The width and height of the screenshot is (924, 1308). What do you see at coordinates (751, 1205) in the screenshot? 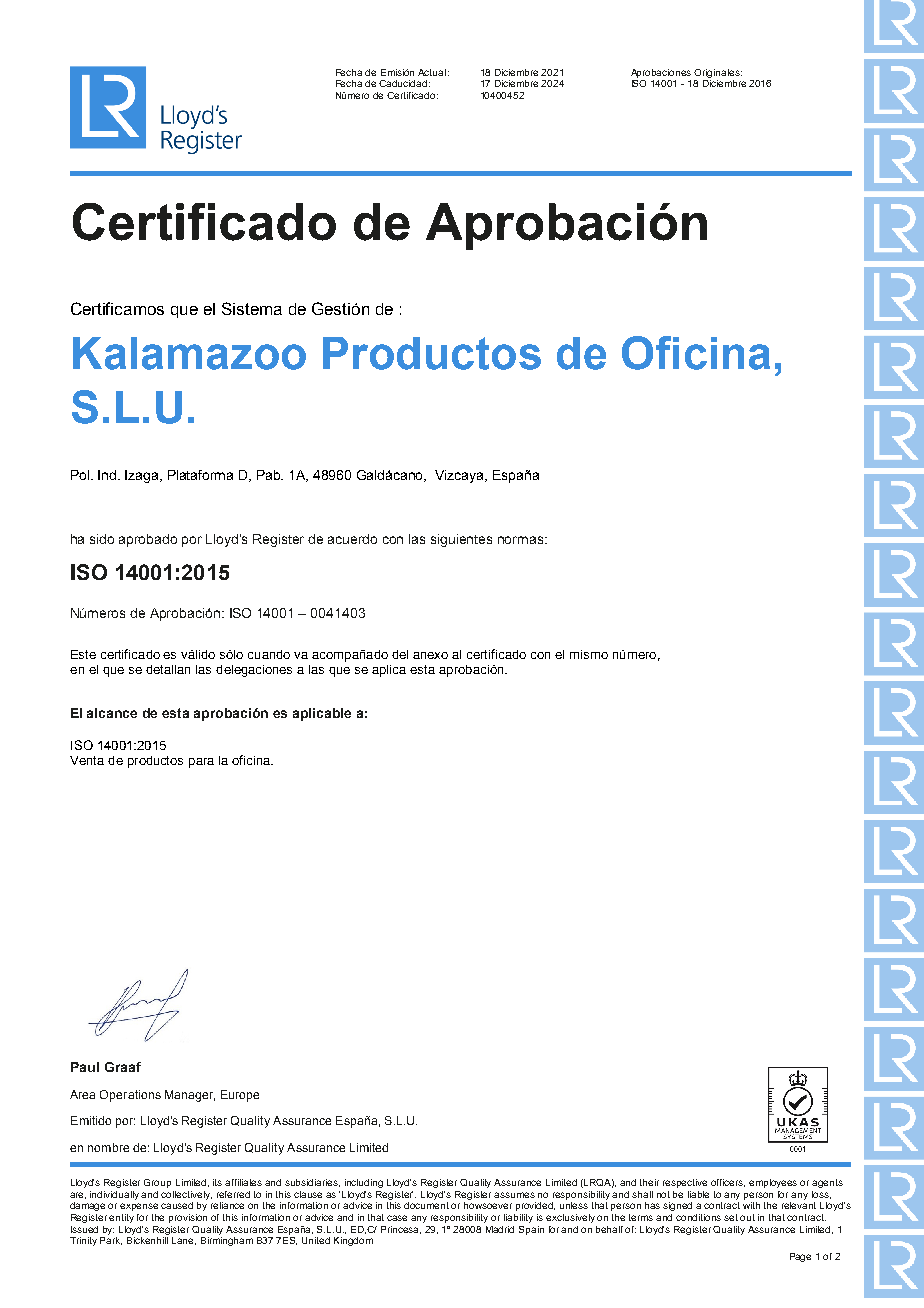
I see `with` at bounding box center [751, 1205].
